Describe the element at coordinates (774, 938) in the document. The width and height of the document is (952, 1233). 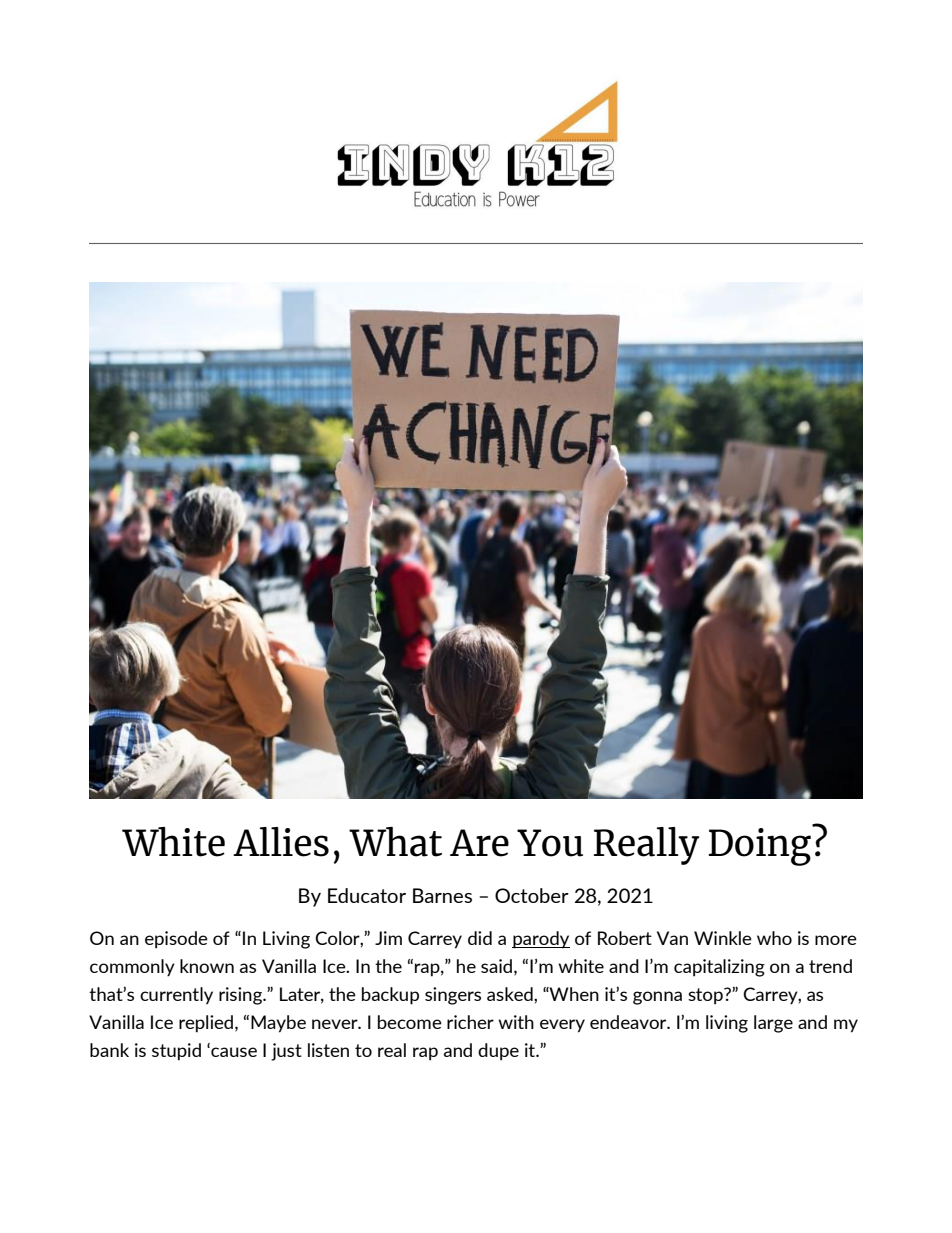
I see `who` at that location.
